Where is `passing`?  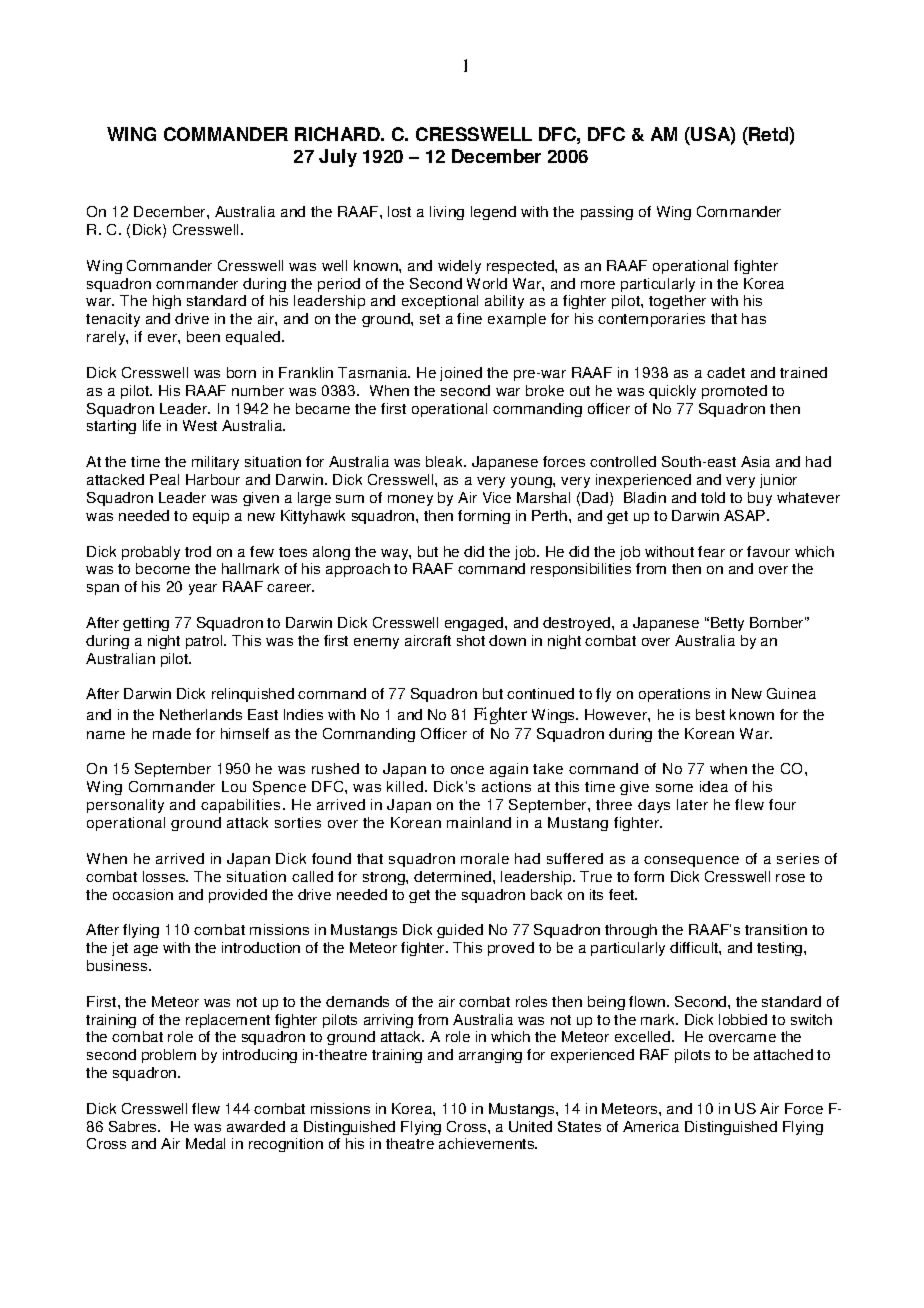 passing is located at coordinates (607, 213).
